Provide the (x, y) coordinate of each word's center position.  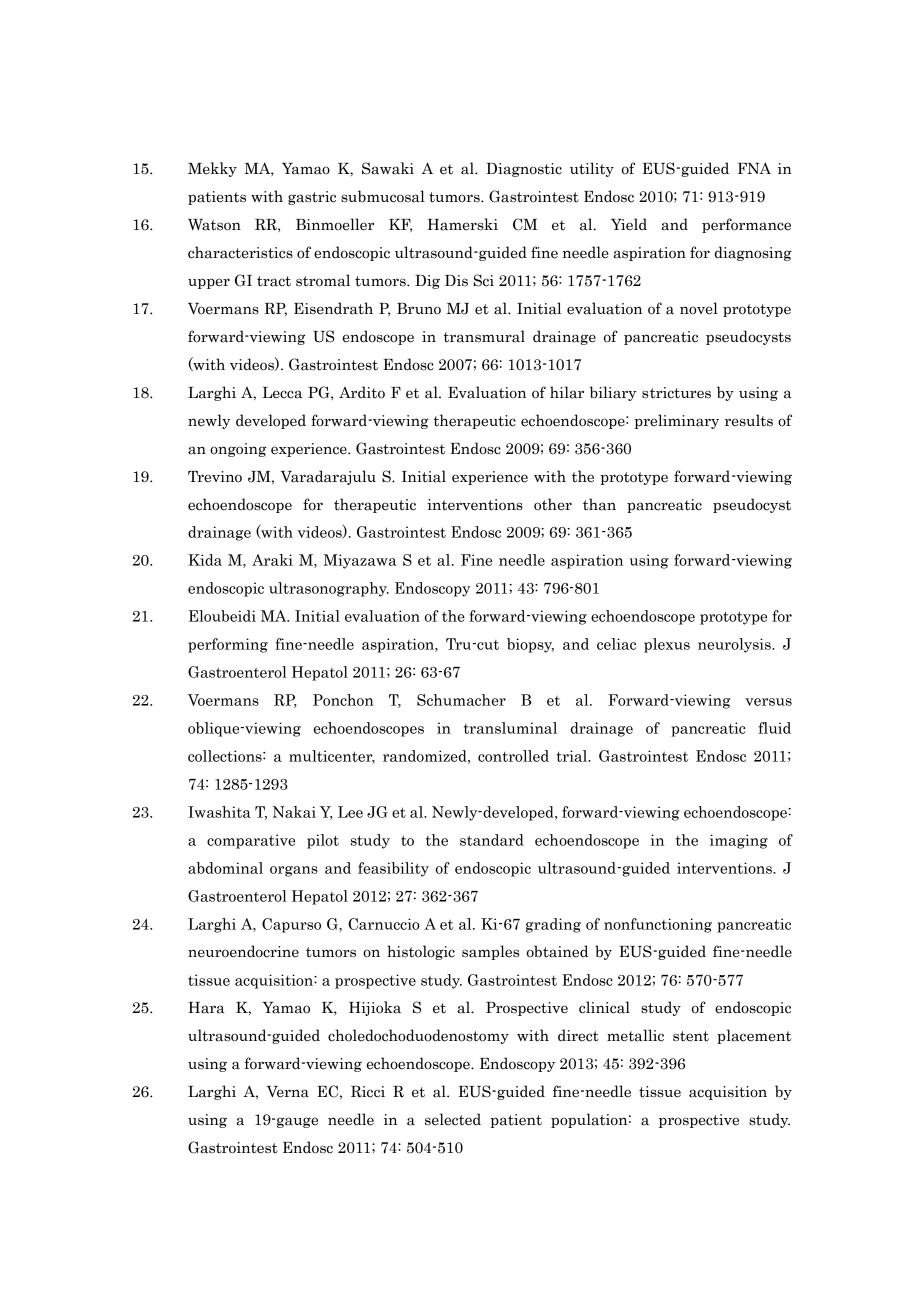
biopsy (530, 645)
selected (453, 1119)
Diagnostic (524, 170)
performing (228, 645)
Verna (288, 1092)
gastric (312, 198)
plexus (667, 645)
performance (746, 225)
